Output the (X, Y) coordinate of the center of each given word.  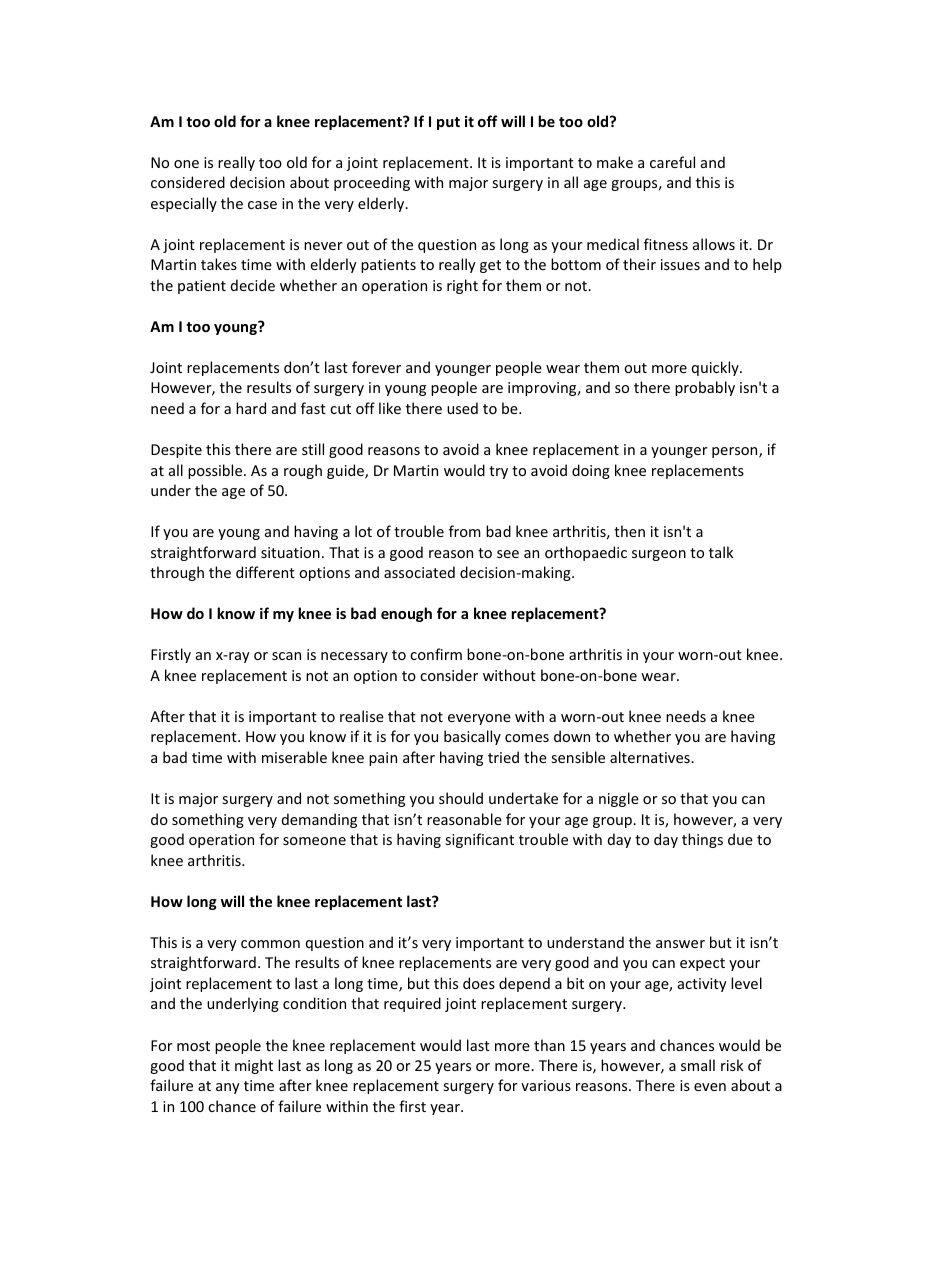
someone (314, 841)
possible (216, 471)
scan (286, 656)
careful (672, 162)
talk (721, 552)
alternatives (651, 757)
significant (479, 840)
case (262, 205)
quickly (716, 368)
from (465, 531)
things (702, 840)
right (462, 286)
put (448, 123)
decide (253, 285)
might (254, 1066)
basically (472, 737)
